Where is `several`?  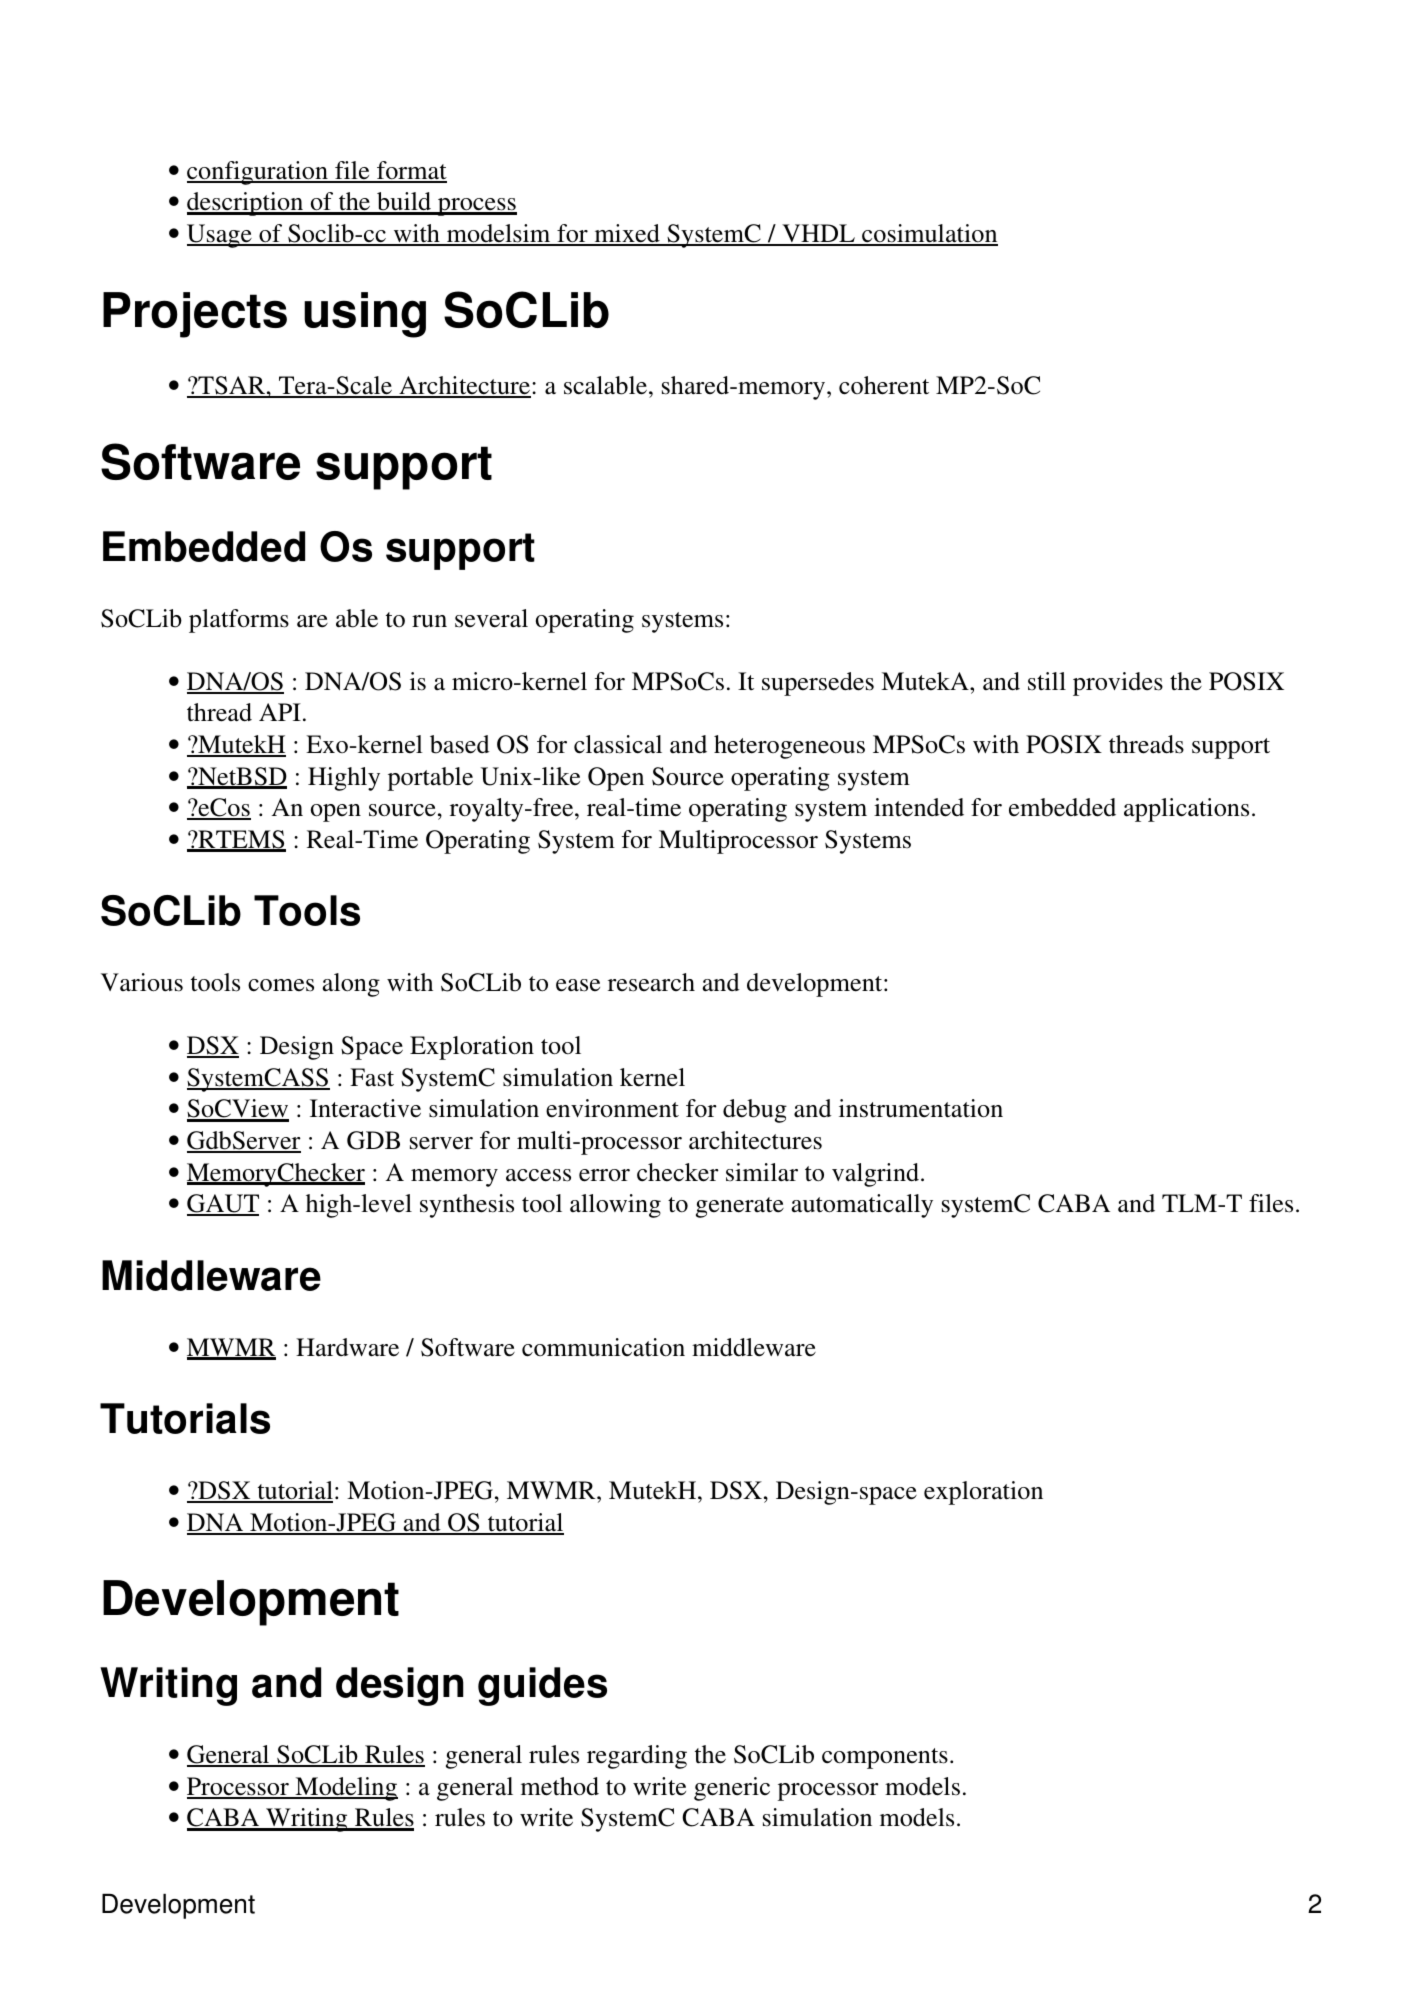
several is located at coordinates (491, 618).
